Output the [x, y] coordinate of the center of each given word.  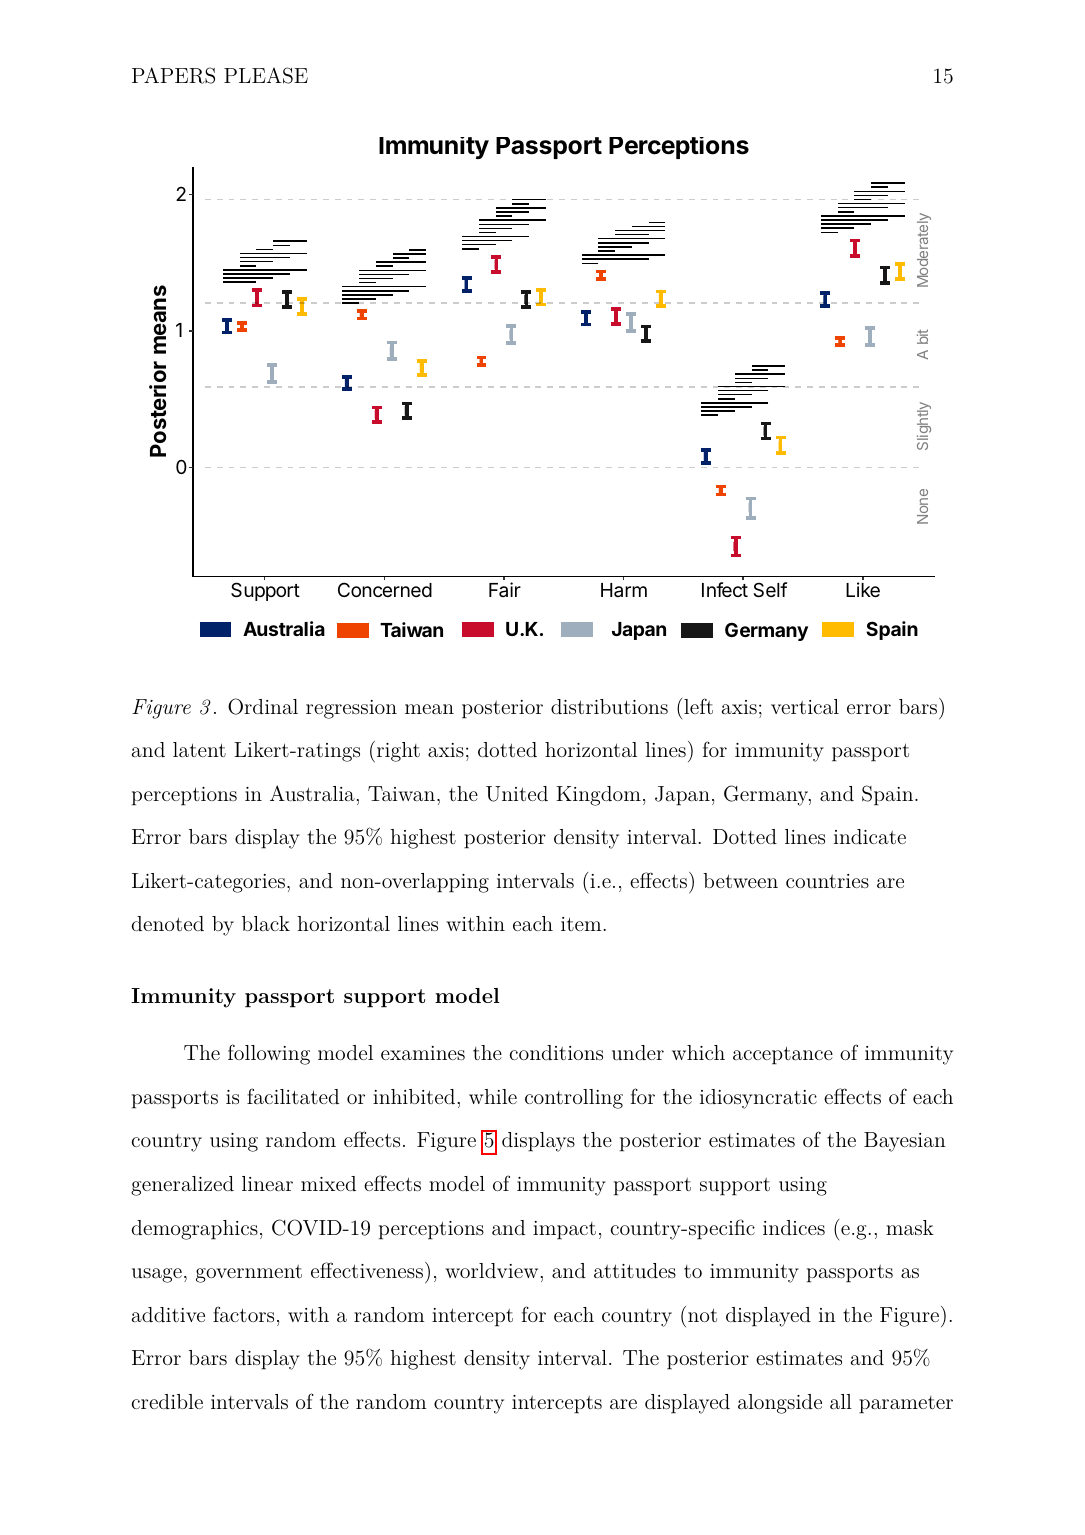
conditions [556, 1052]
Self [770, 590]
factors [243, 1314]
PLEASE [266, 75]
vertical [805, 706]
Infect [725, 589]
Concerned [385, 589]
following [269, 1054]
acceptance [783, 1055]
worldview [491, 1270]
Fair [505, 589]
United [517, 794]
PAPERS [173, 75]
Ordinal [263, 706]
